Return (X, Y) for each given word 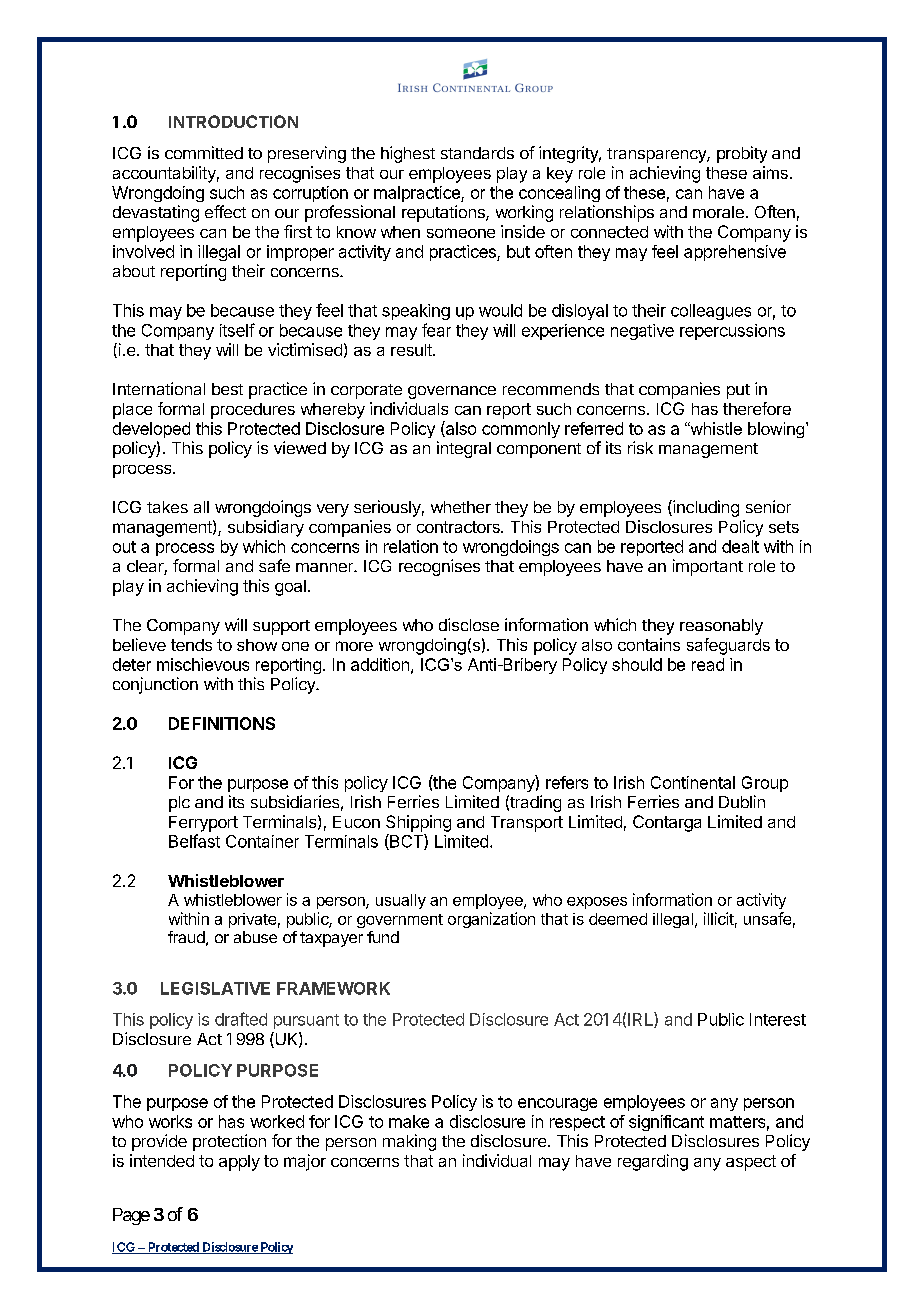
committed (204, 152)
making (409, 1142)
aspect (751, 1163)
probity (742, 154)
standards (477, 153)
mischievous (203, 664)
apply (239, 1163)
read (708, 664)
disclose (469, 624)
